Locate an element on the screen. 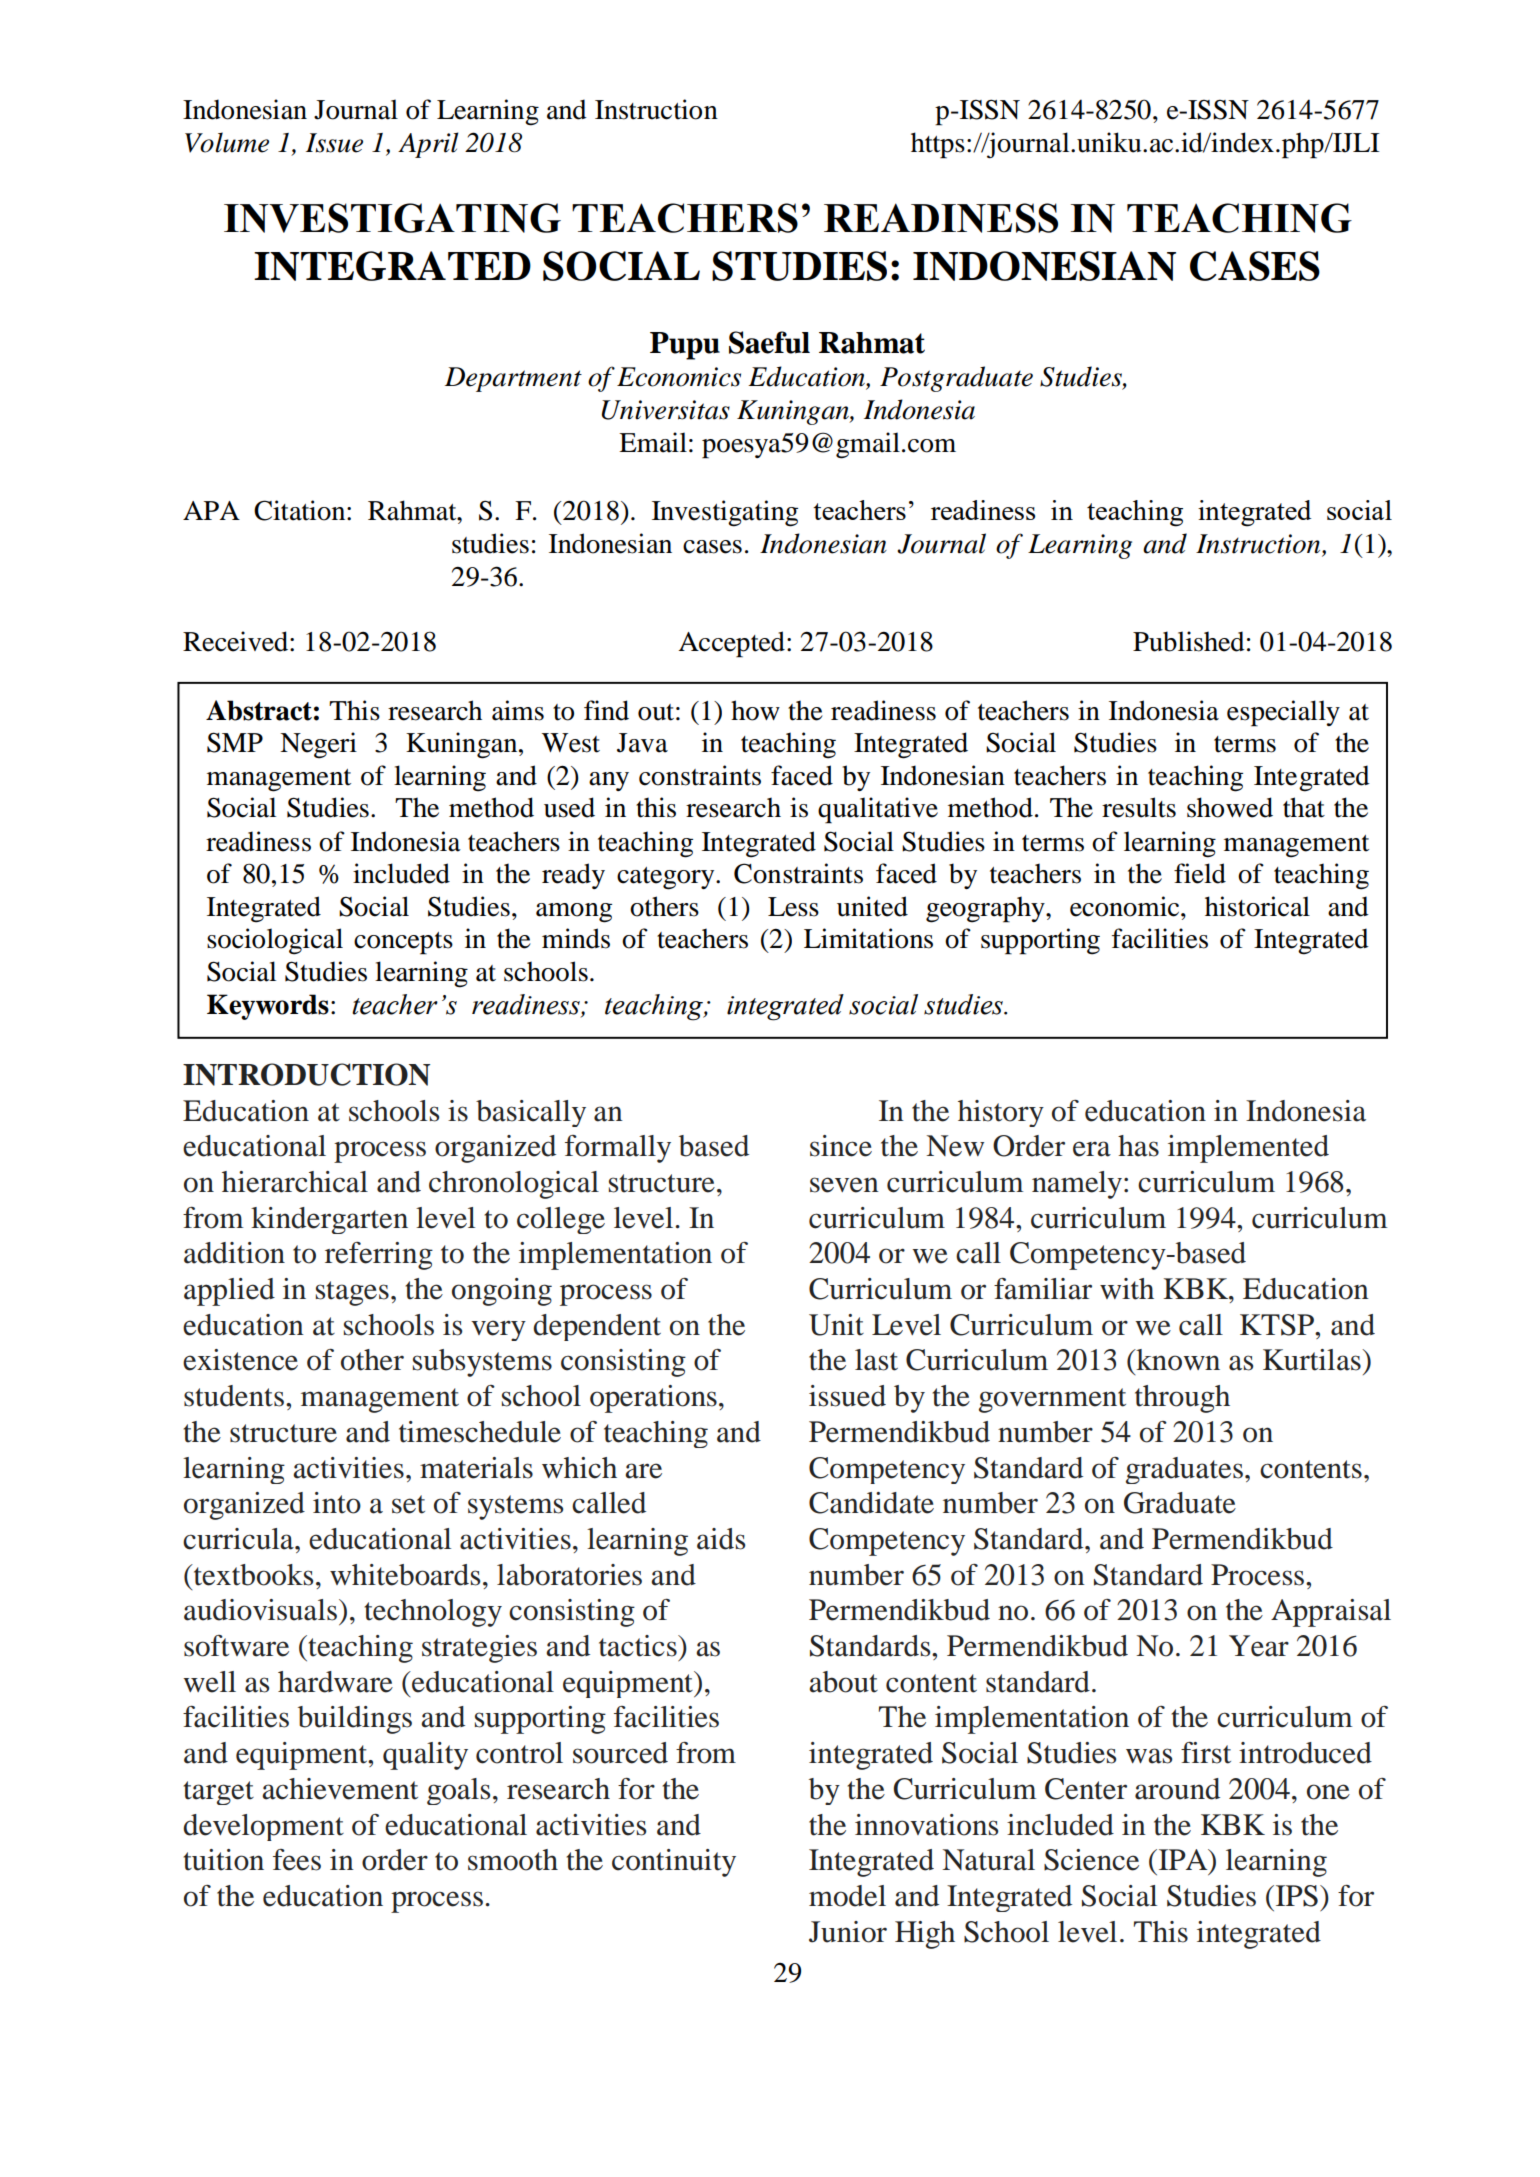 The width and height of the screenshot is (1540, 2177). Abstract is located at coordinates (259, 710).
